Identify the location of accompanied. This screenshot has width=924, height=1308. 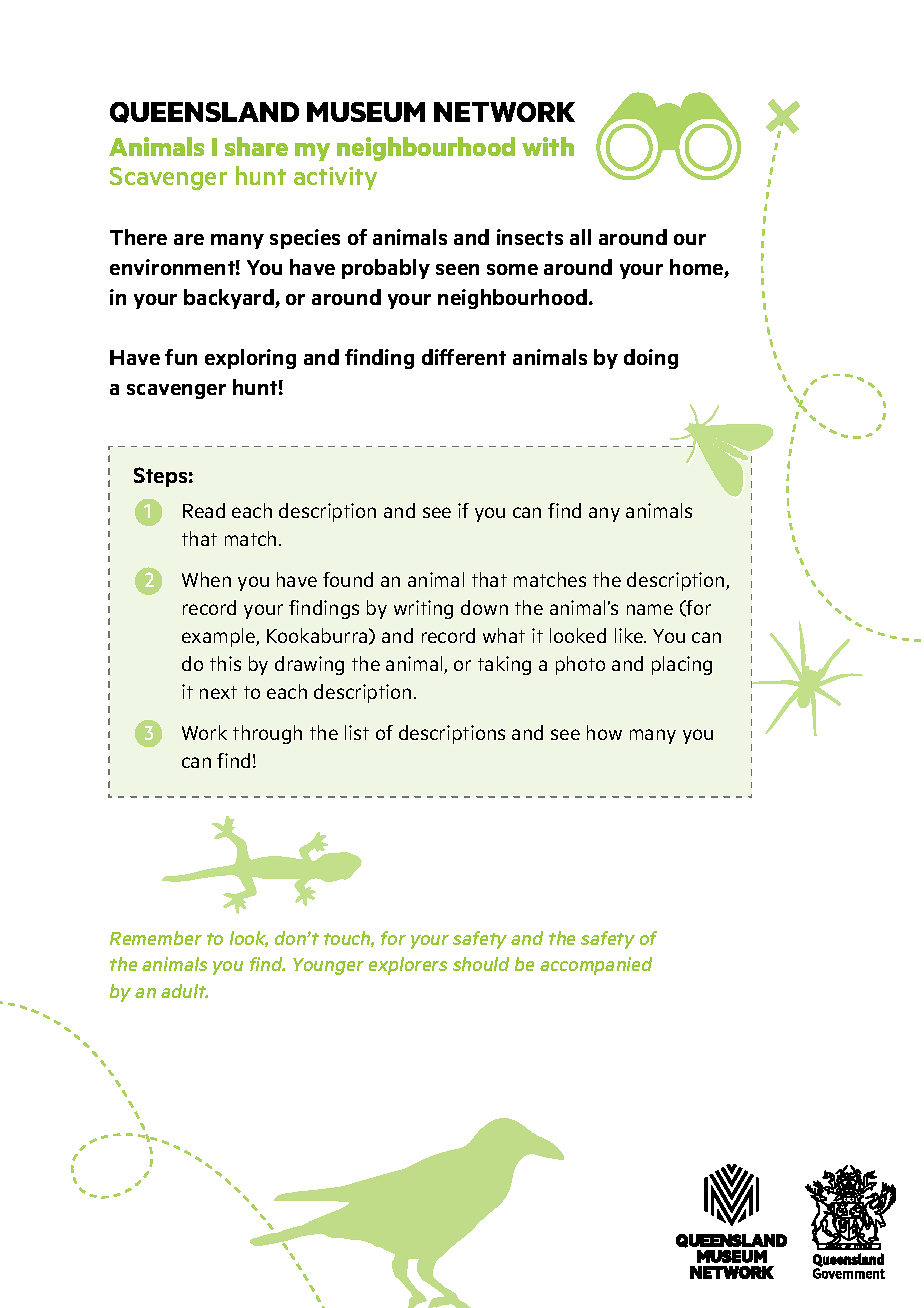
(596, 966).
